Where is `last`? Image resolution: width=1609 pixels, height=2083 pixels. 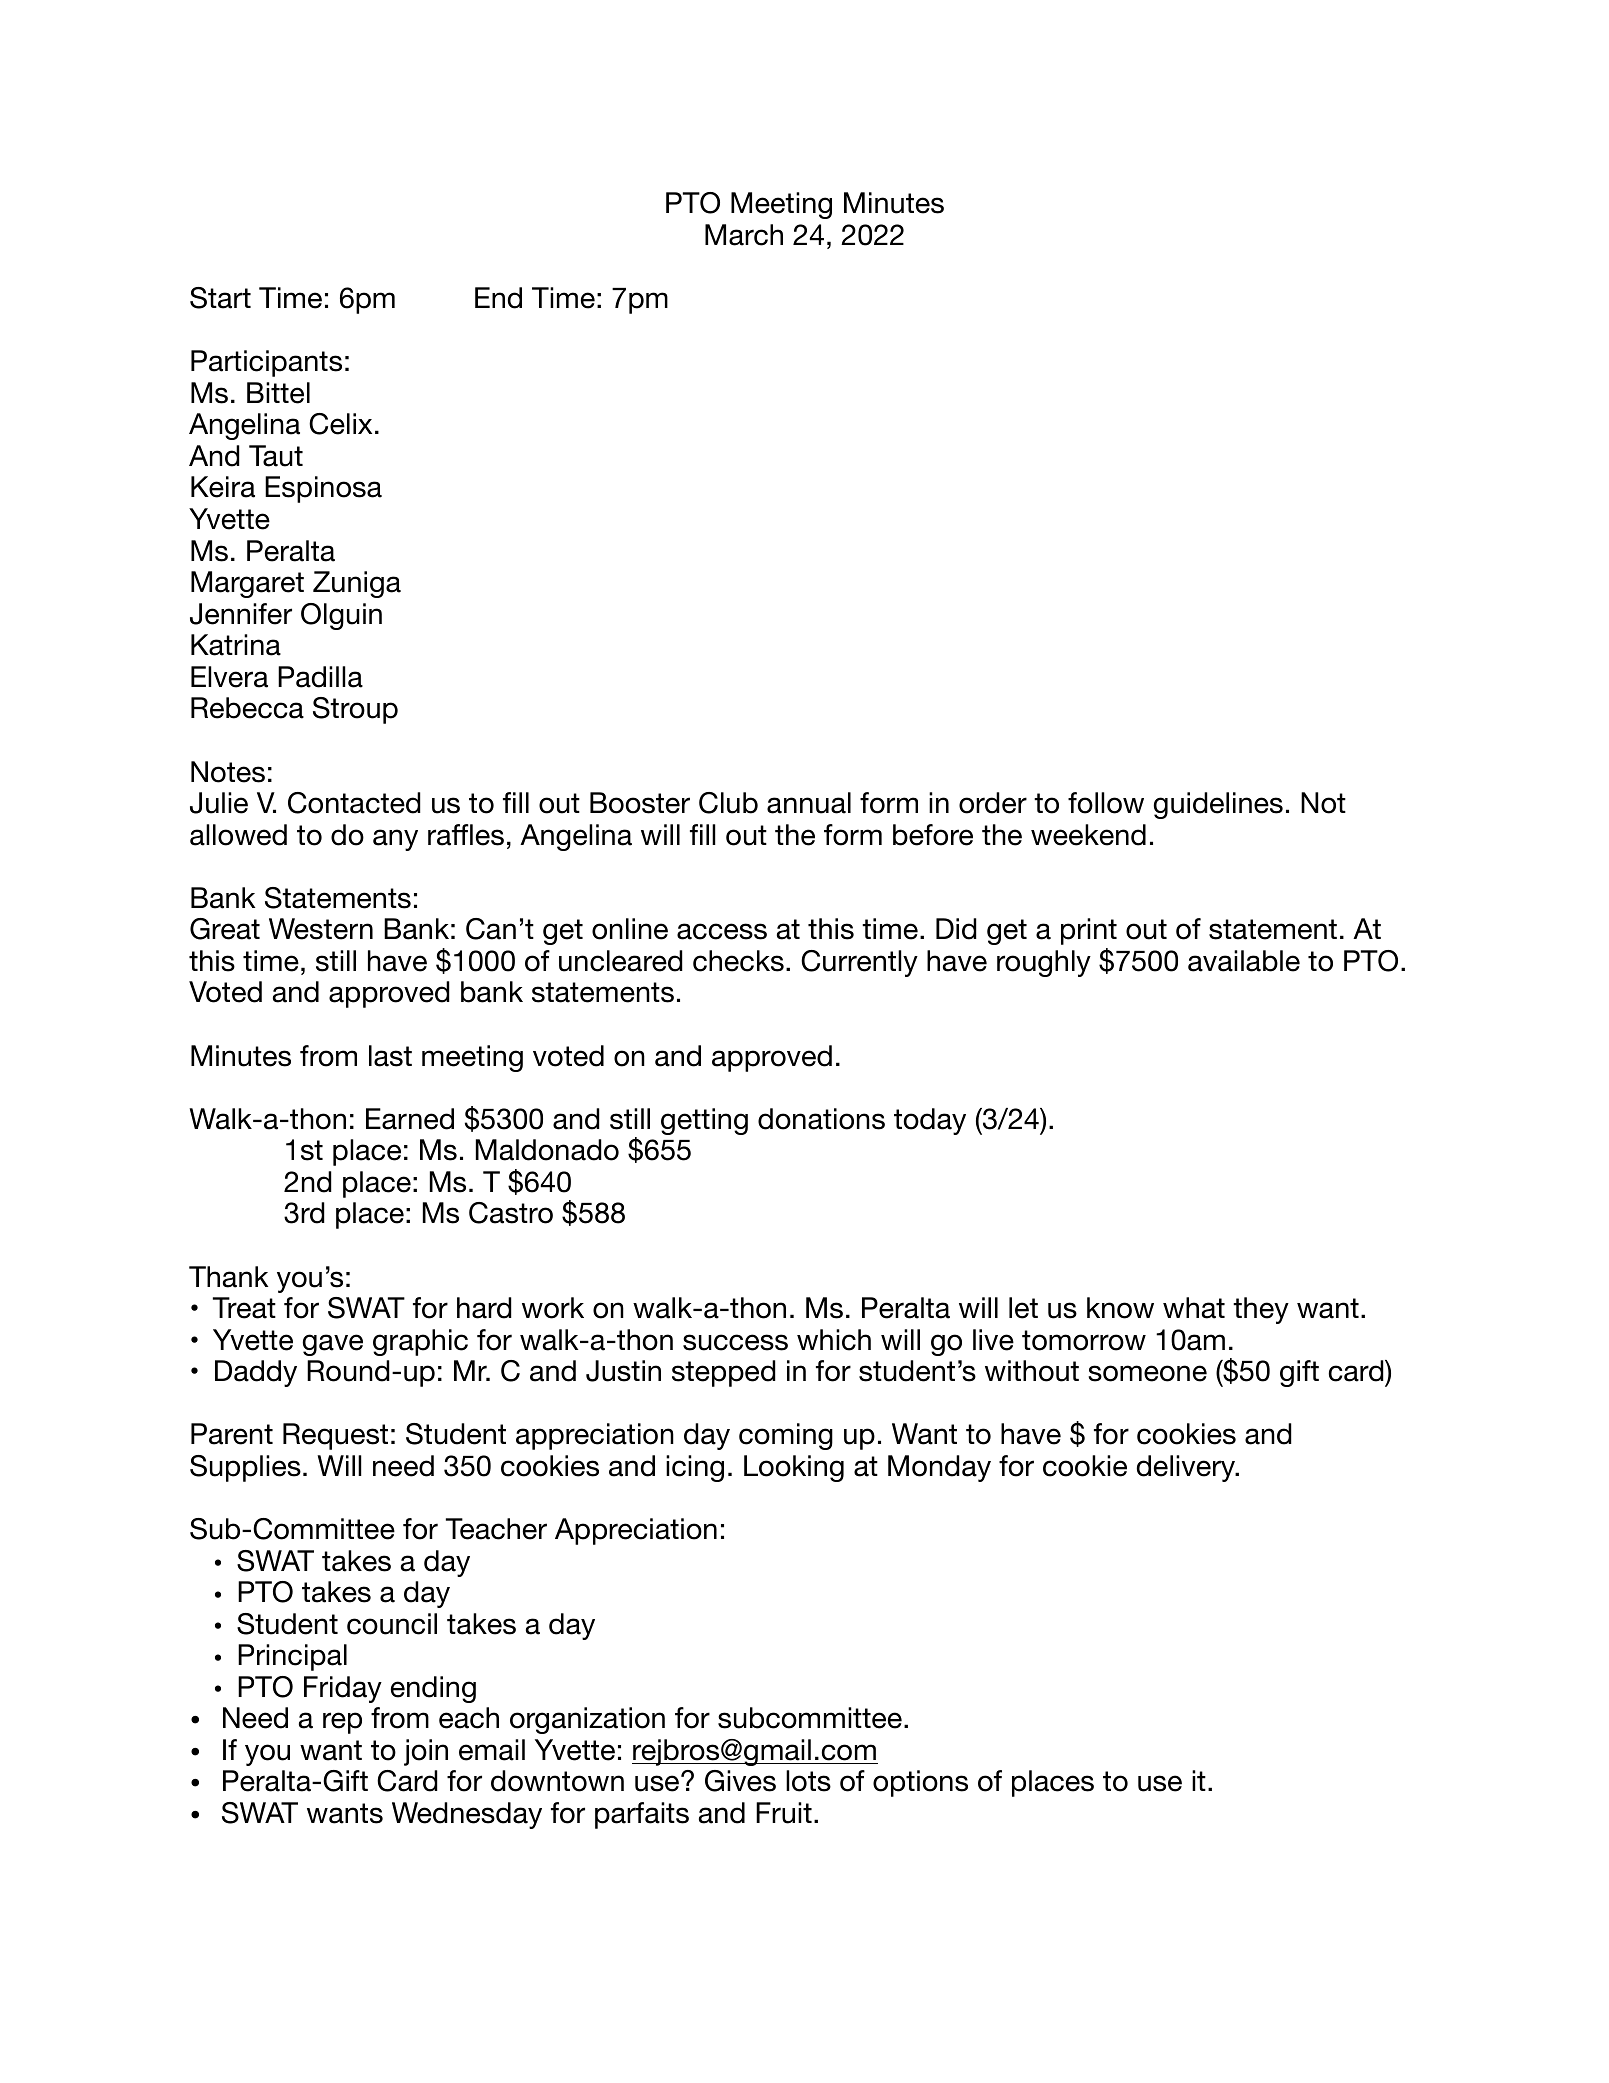
last is located at coordinates (390, 1056).
